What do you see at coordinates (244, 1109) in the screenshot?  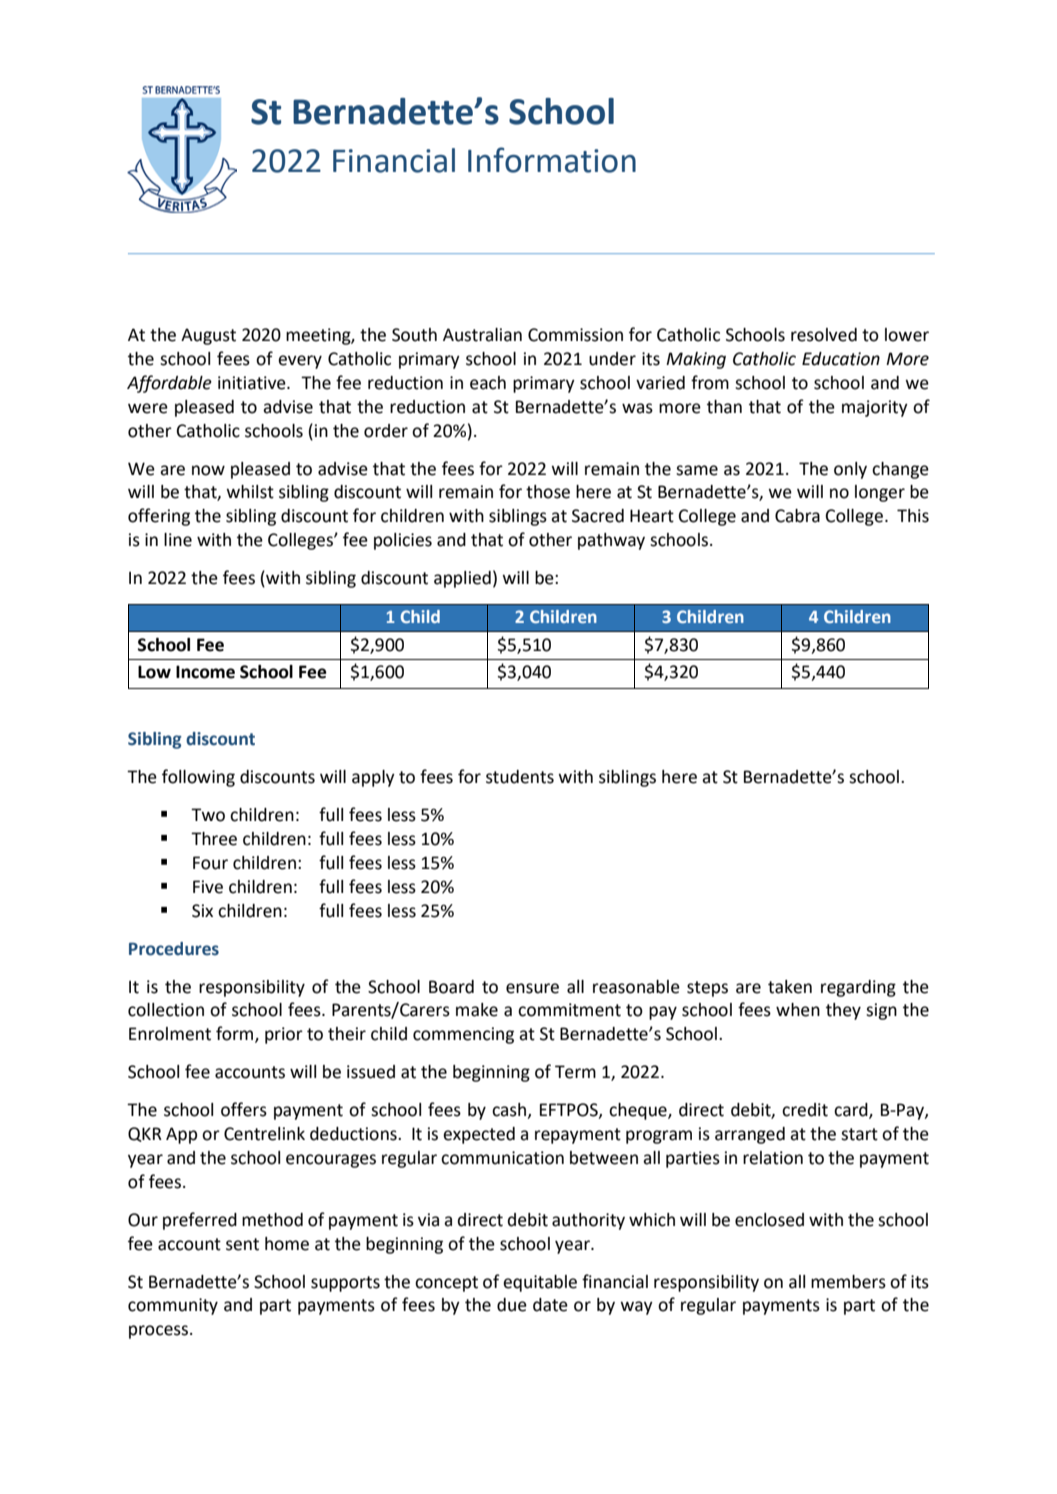 I see `offers` at bounding box center [244, 1109].
